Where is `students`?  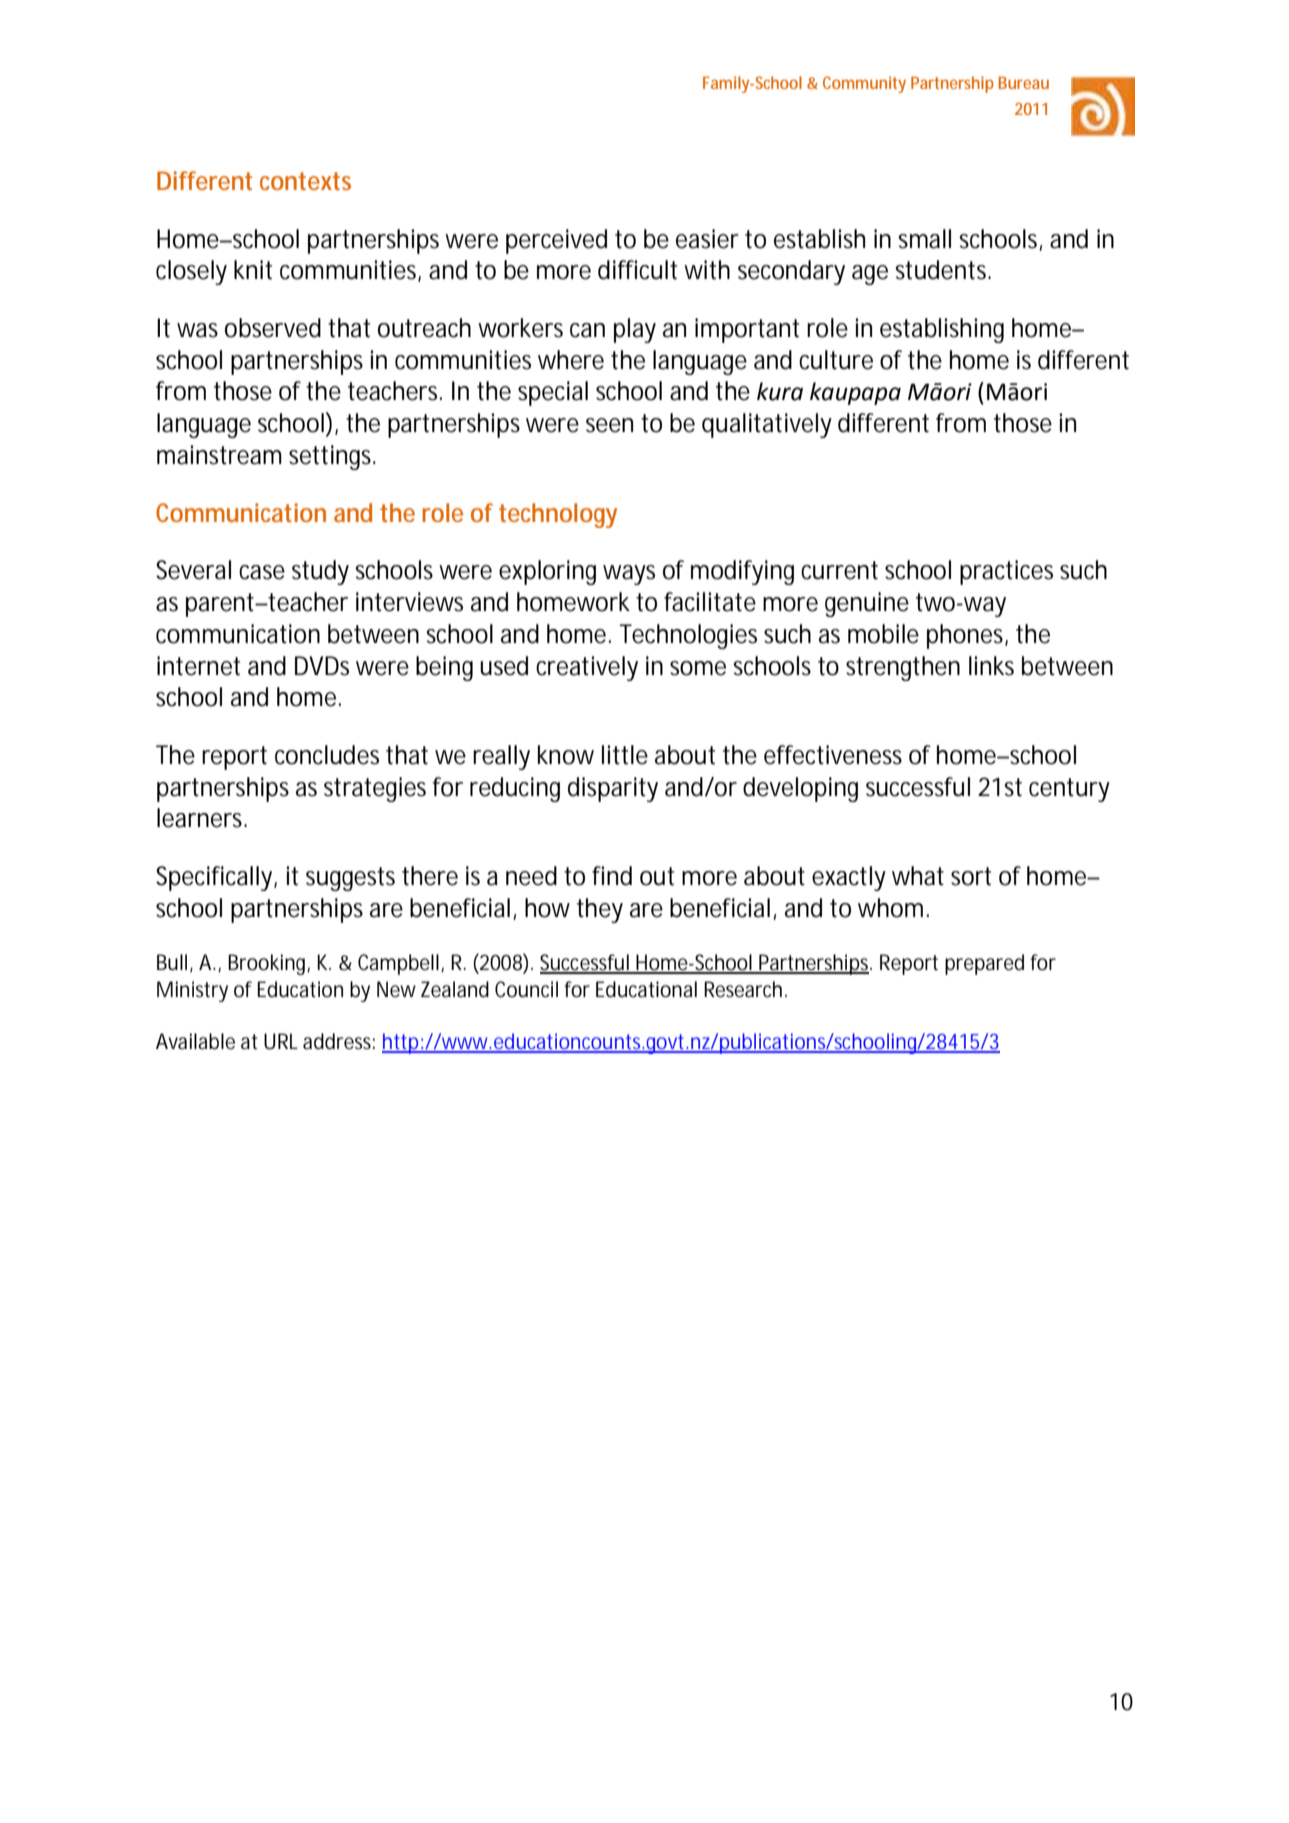
students is located at coordinates (942, 270).
